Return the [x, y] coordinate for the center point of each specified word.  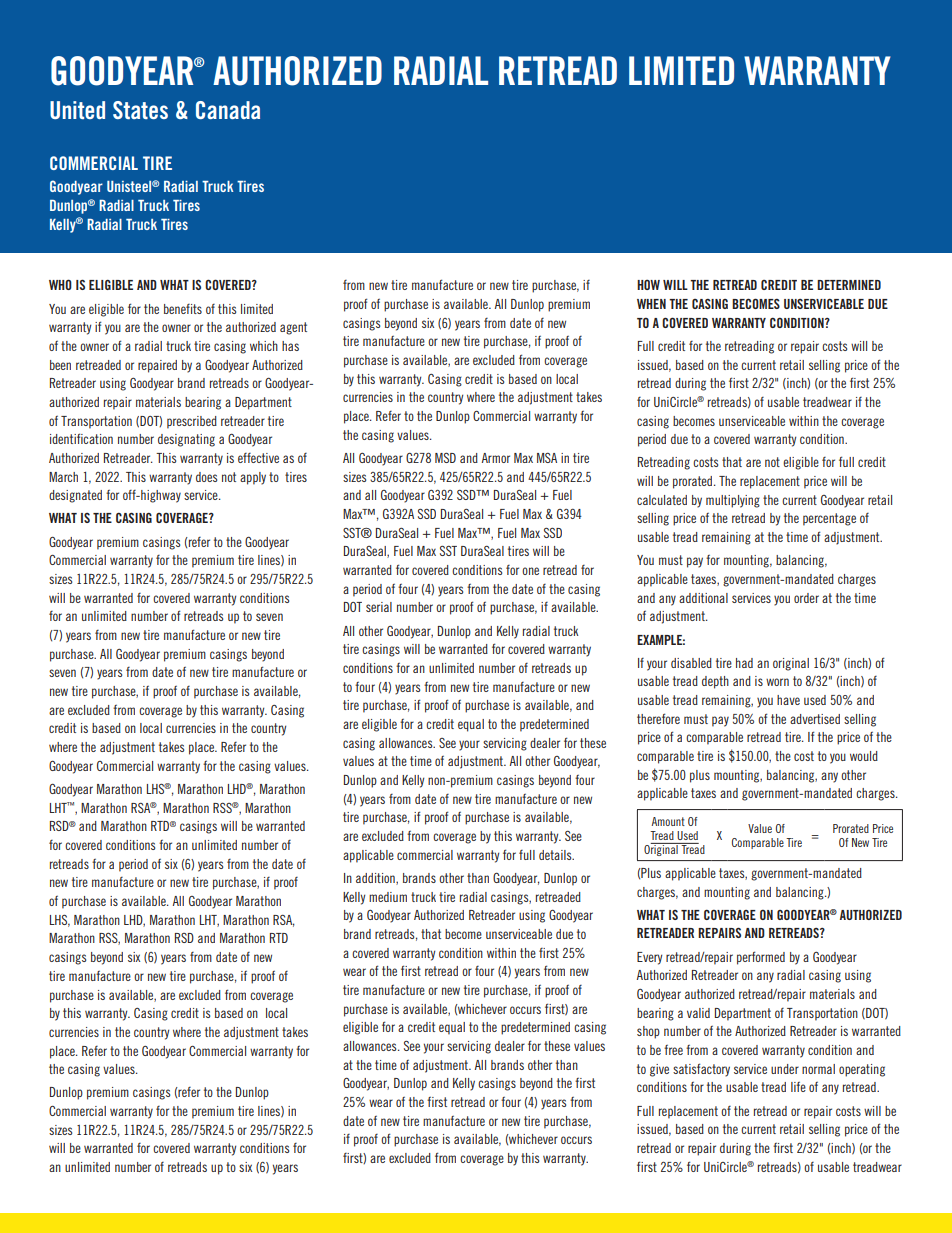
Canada [228, 110]
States [140, 110]
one [530, 571]
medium [388, 897]
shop [648, 1032]
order [806, 598]
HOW [648, 284]
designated [75, 496]
